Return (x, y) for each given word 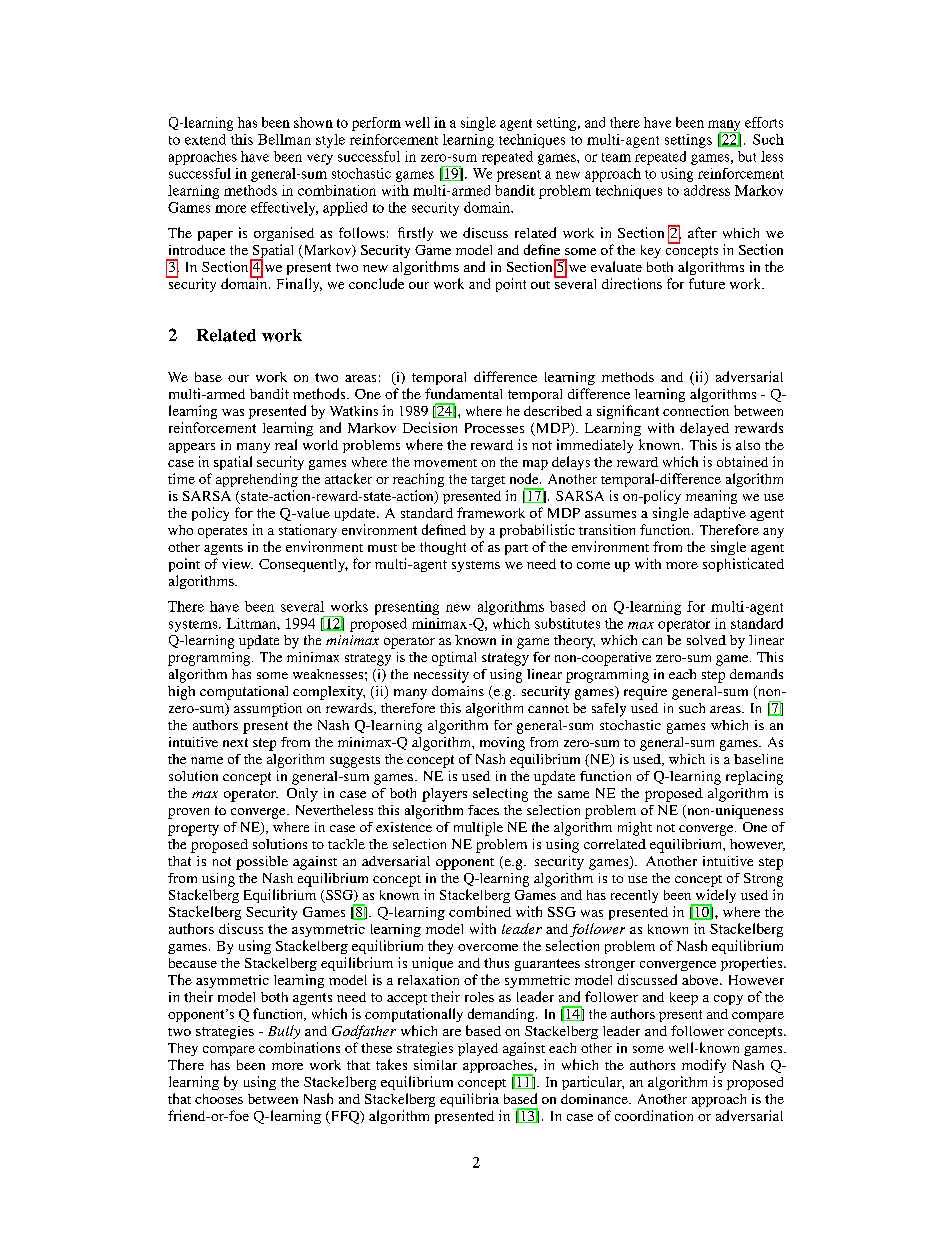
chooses (219, 1099)
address (707, 190)
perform (376, 124)
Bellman (284, 139)
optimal (454, 659)
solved (706, 640)
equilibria (469, 1100)
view (237, 564)
